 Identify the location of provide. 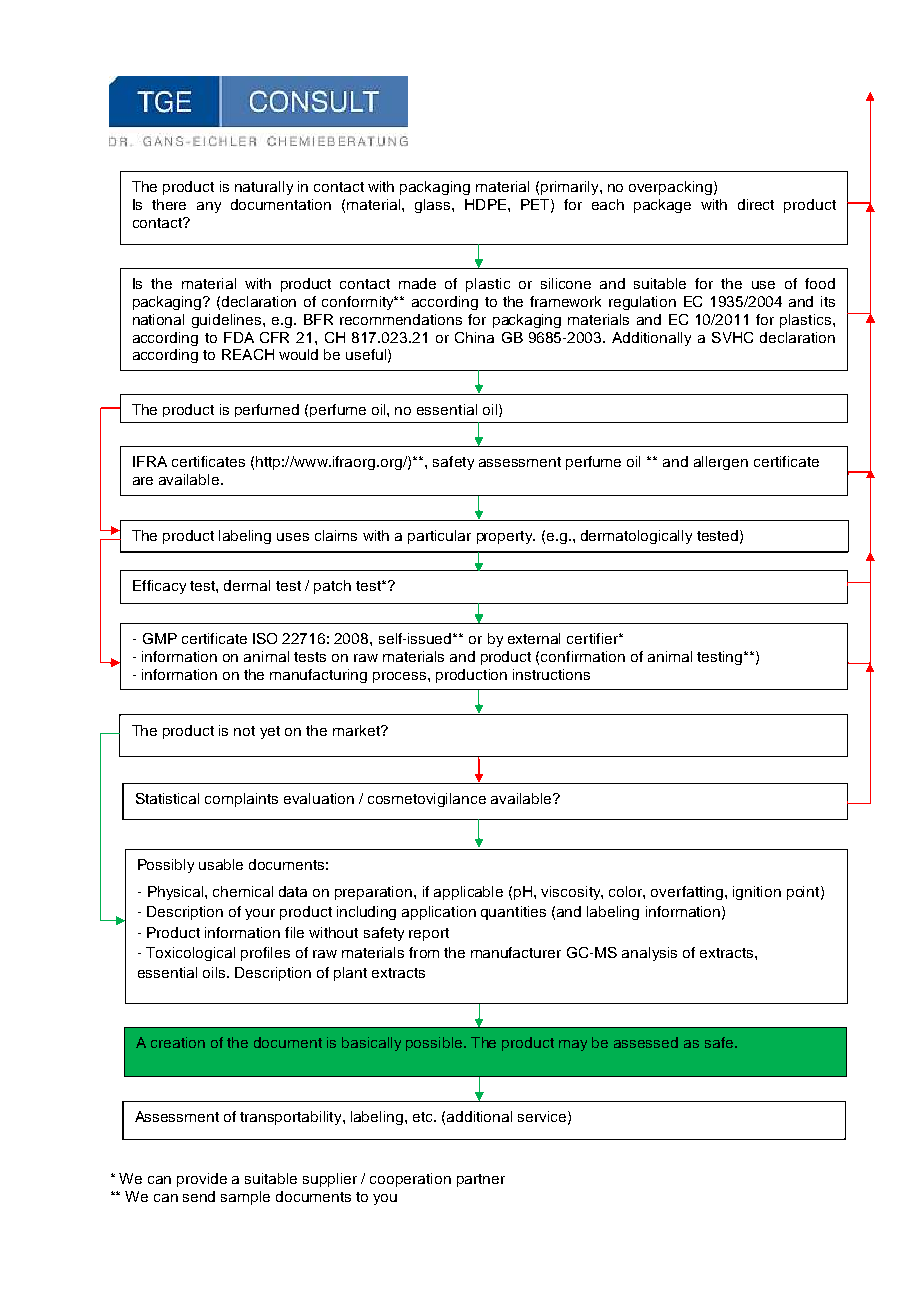
(202, 1180).
